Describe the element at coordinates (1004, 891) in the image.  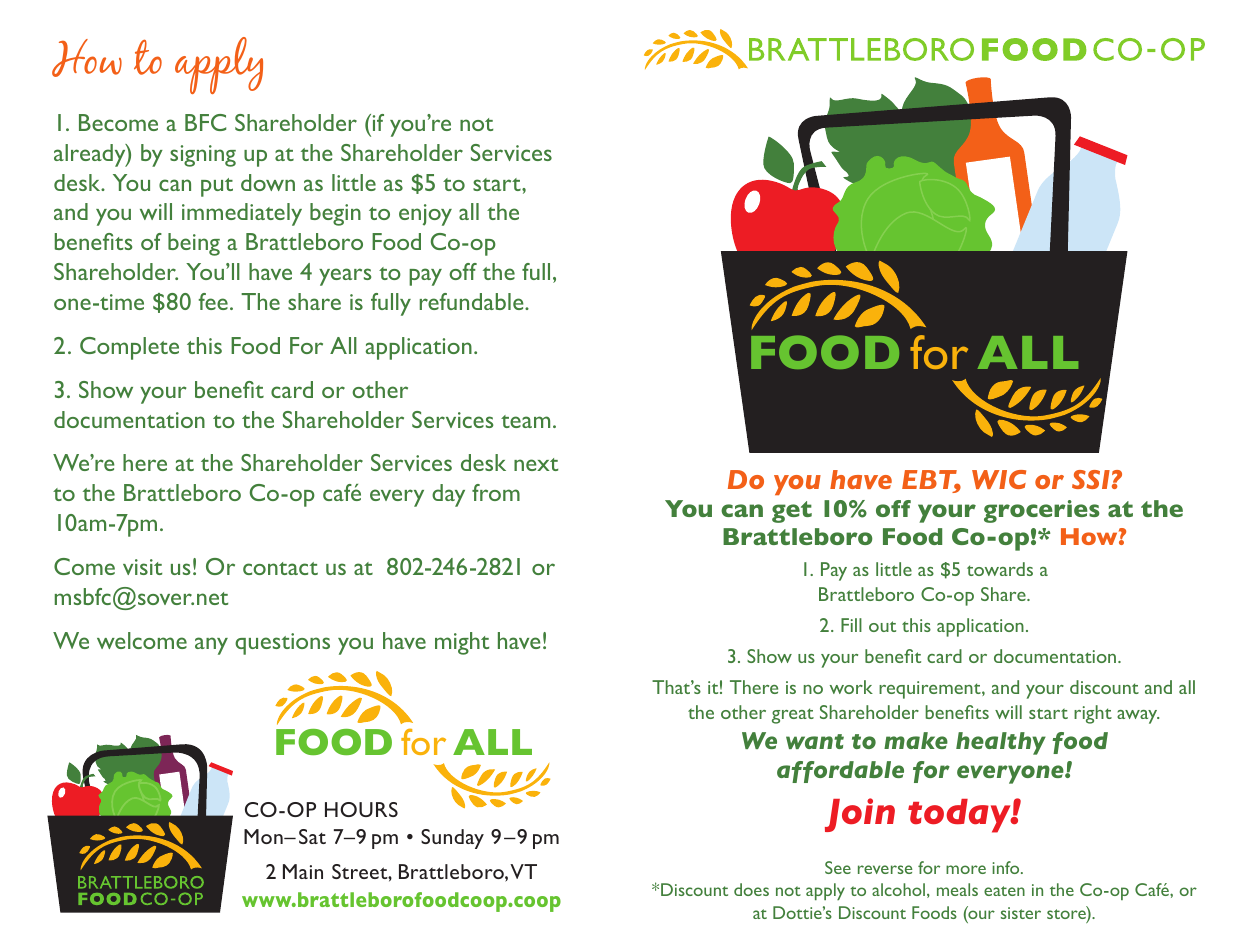
I see `eaten` at that location.
